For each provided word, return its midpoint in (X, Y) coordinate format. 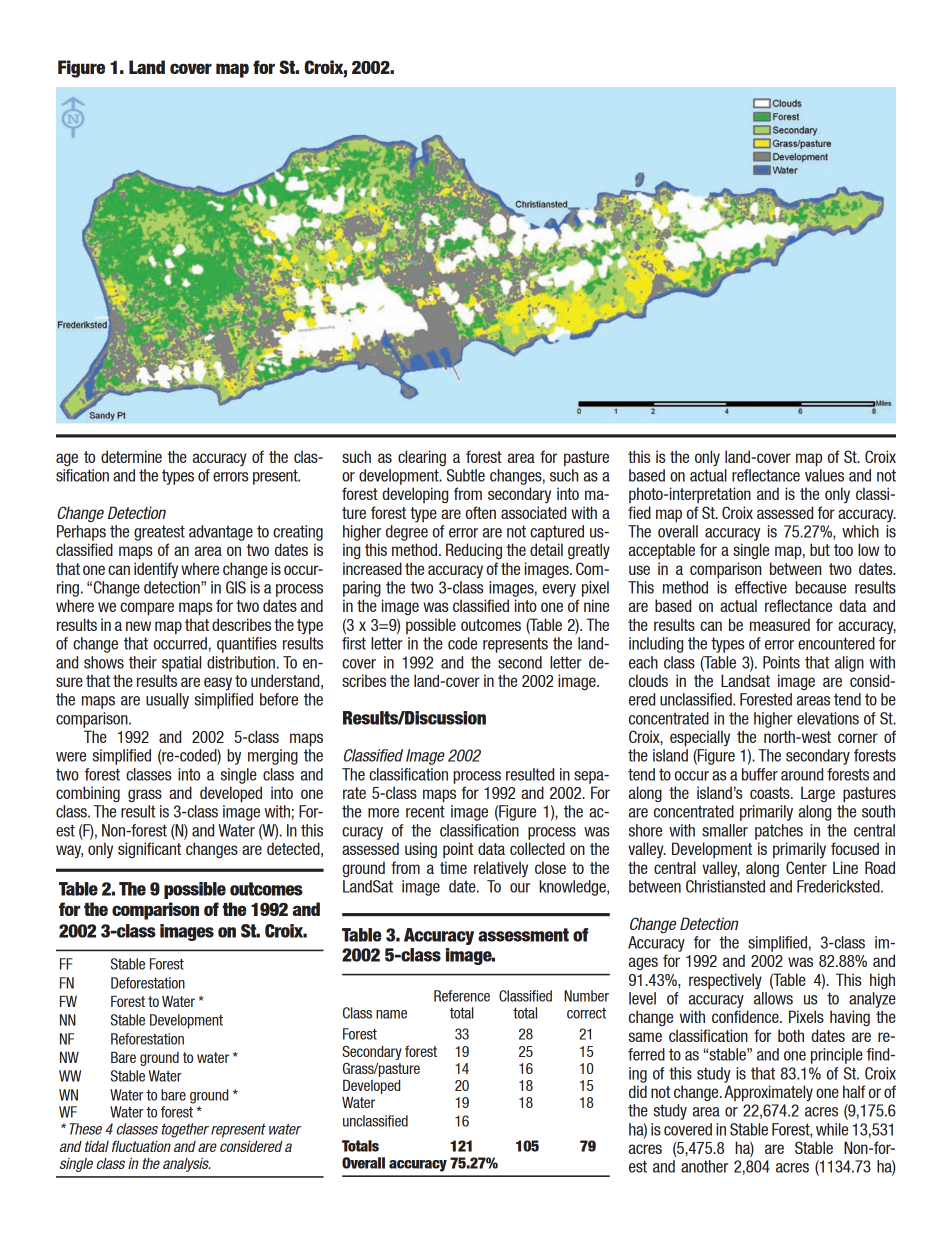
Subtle (466, 475)
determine (131, 456)
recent (425, 811)
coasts (771, 793)
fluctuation (141, 1146)
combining (88, 794)
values (824, 475)
